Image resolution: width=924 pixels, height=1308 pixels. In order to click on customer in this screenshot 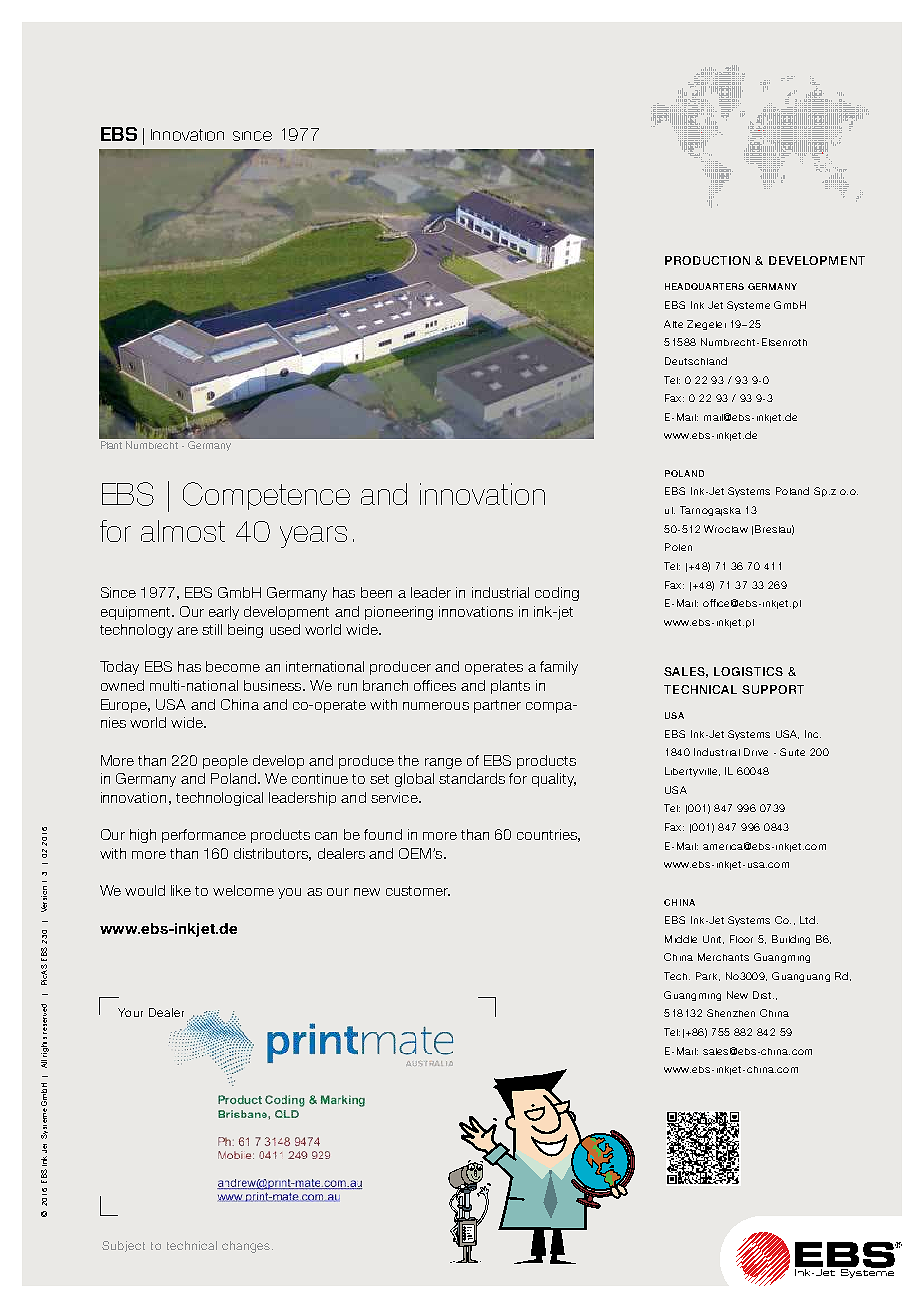, I will do `click(418, 891)`.
